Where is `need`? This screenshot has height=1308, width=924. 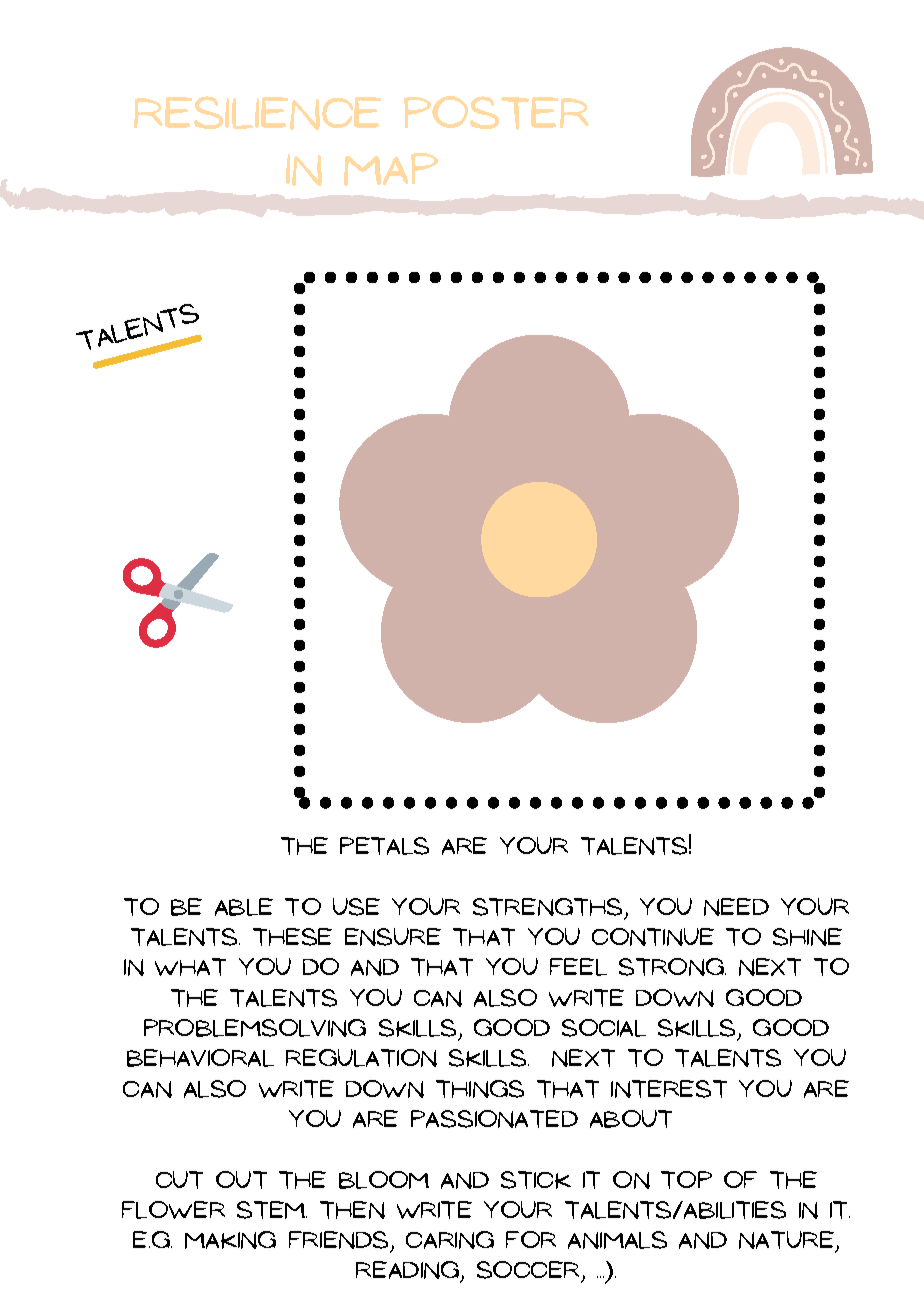 need is located at coordinates (736, 907).
